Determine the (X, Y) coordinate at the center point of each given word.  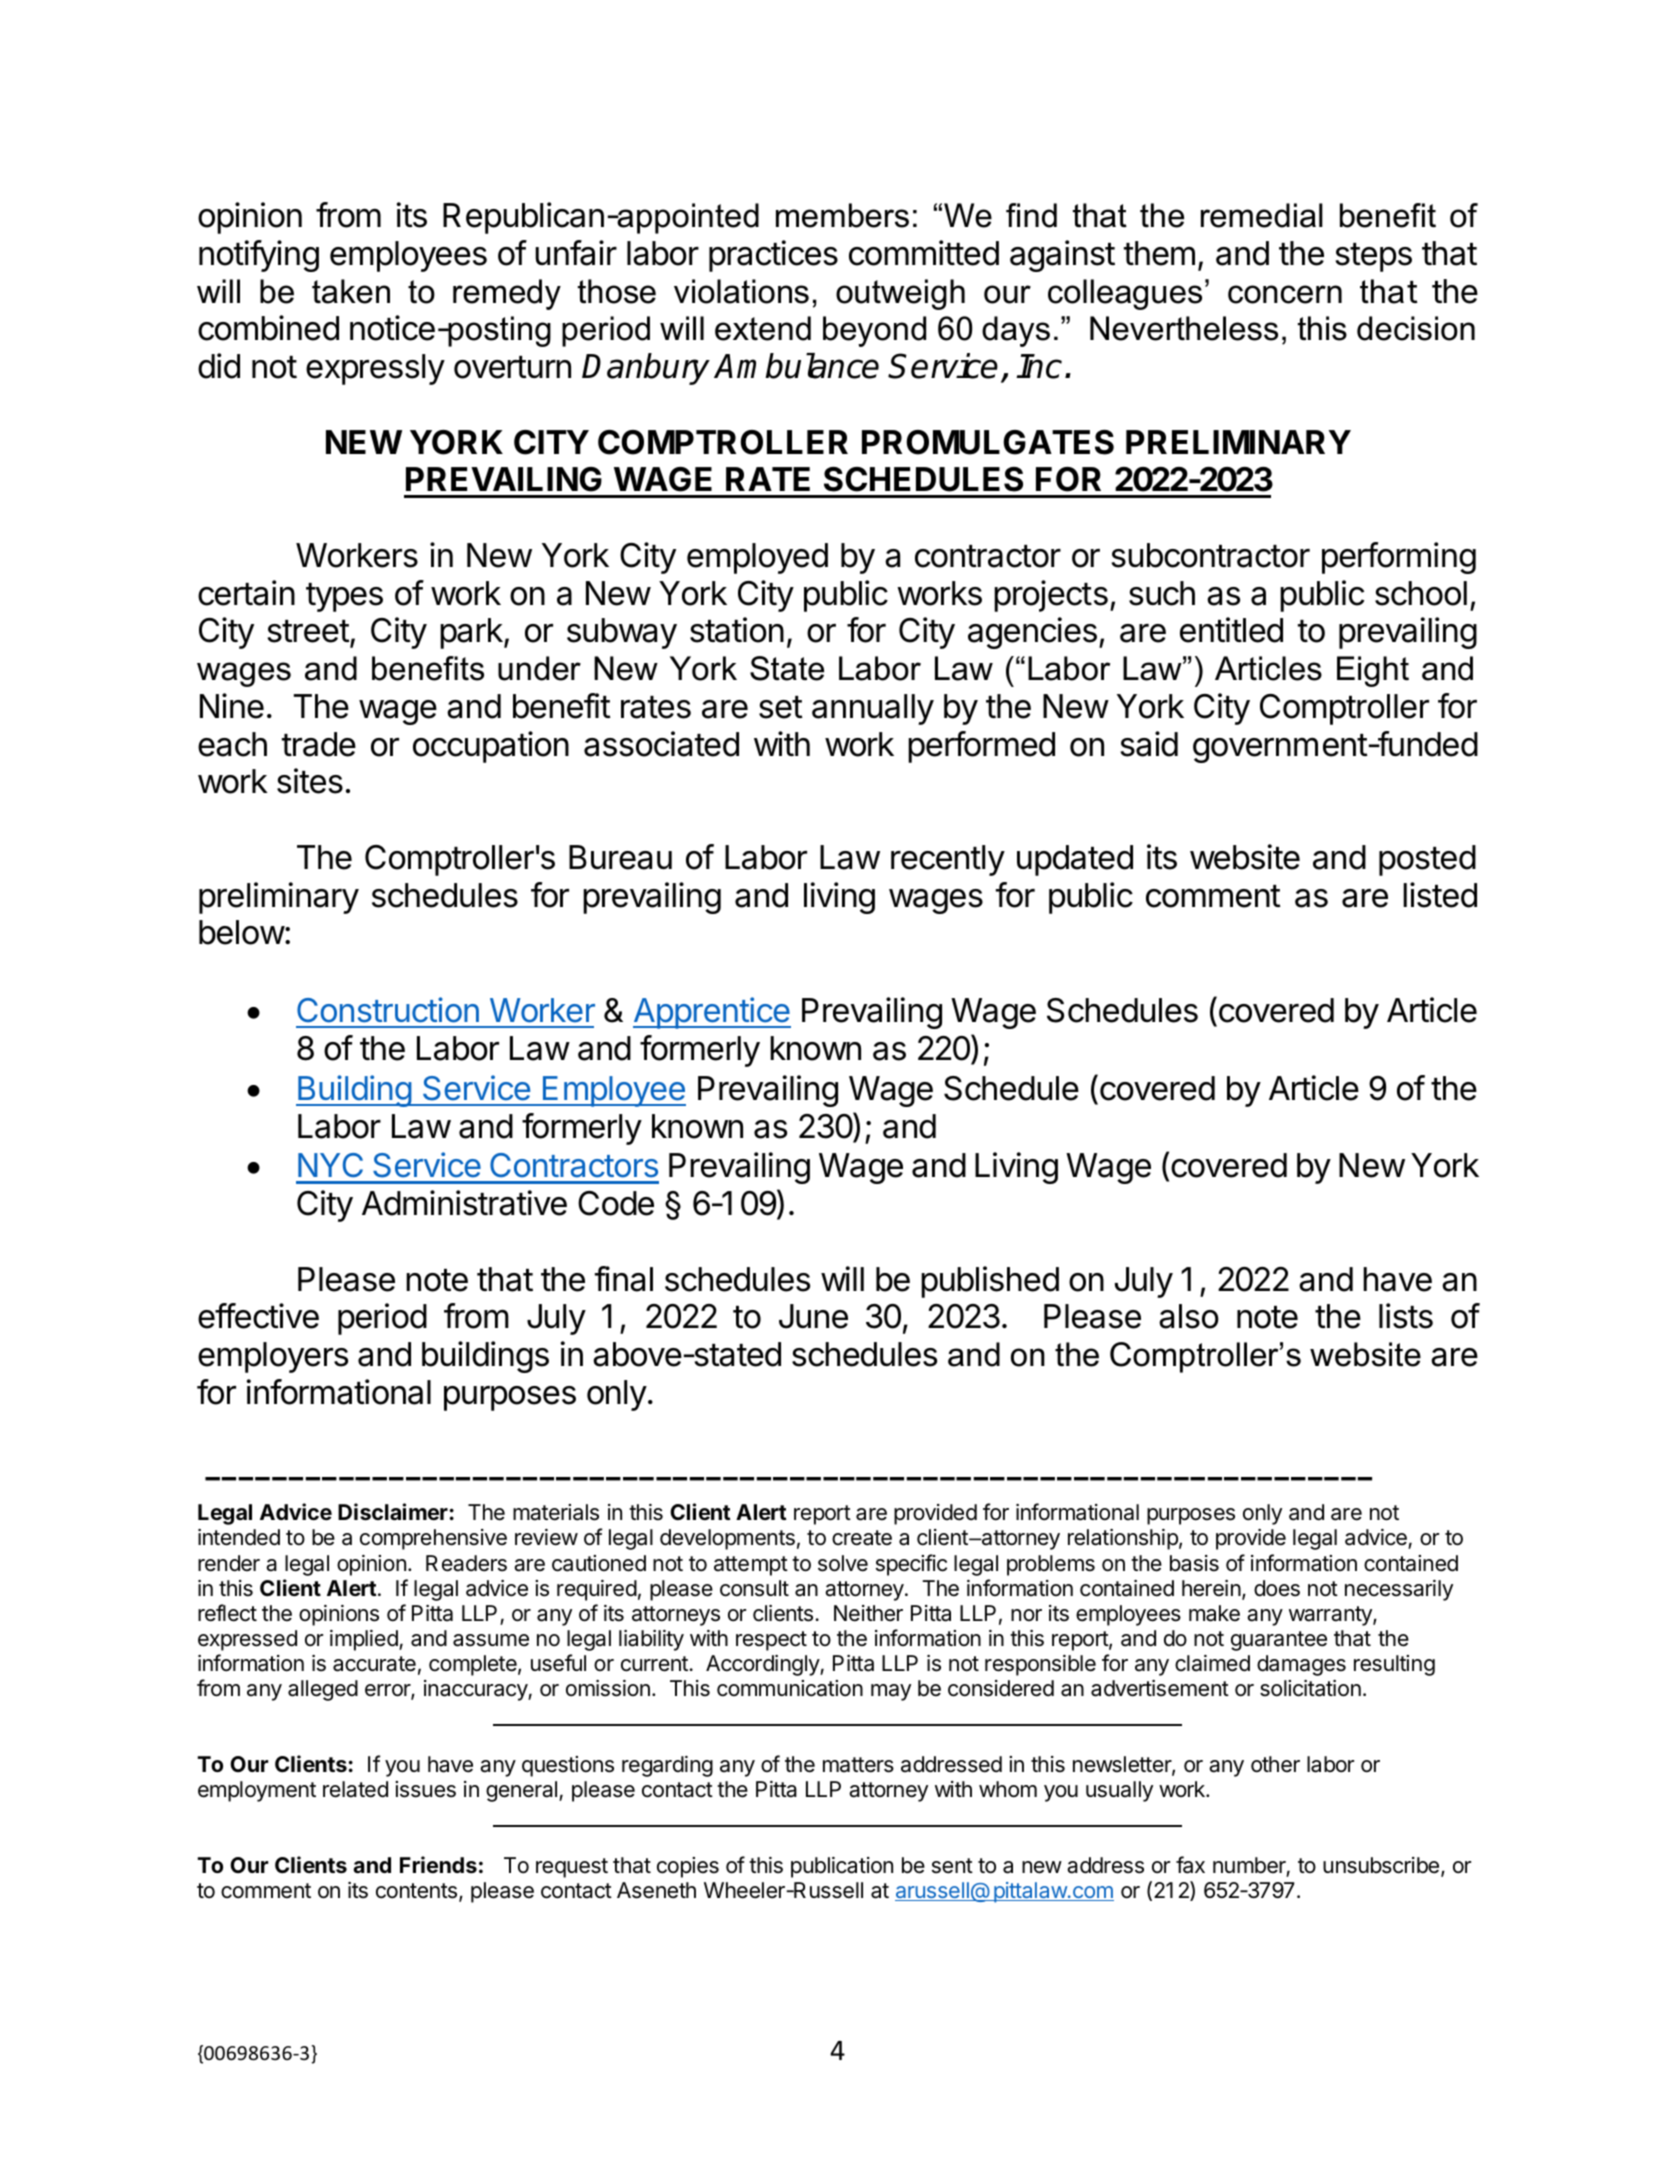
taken (351, 291)
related (355, 1789)
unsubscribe (1381, 1865)
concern (1285, 294)
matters (858, 1765)
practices (773, 256)
